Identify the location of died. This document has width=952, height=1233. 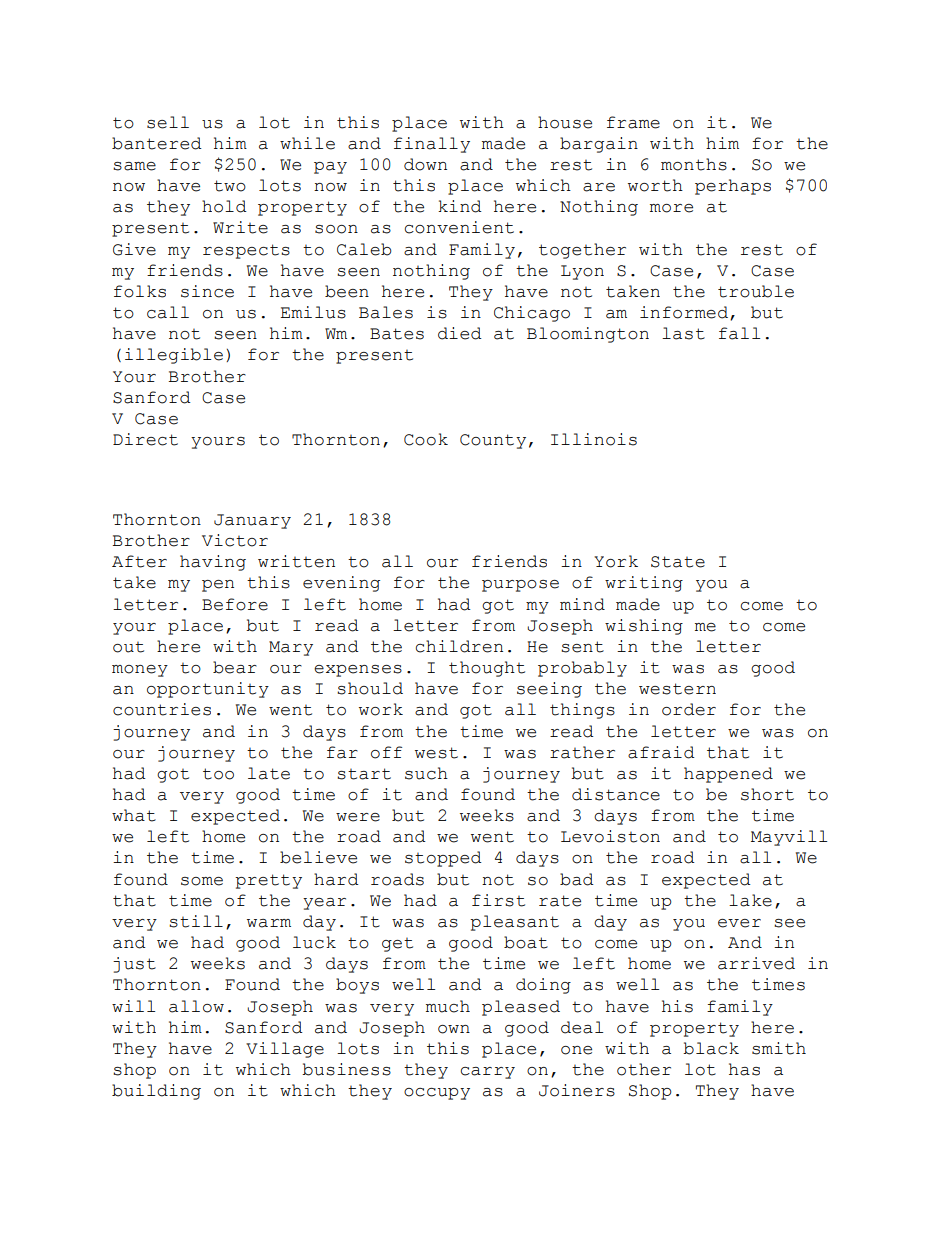
(460, 333).
